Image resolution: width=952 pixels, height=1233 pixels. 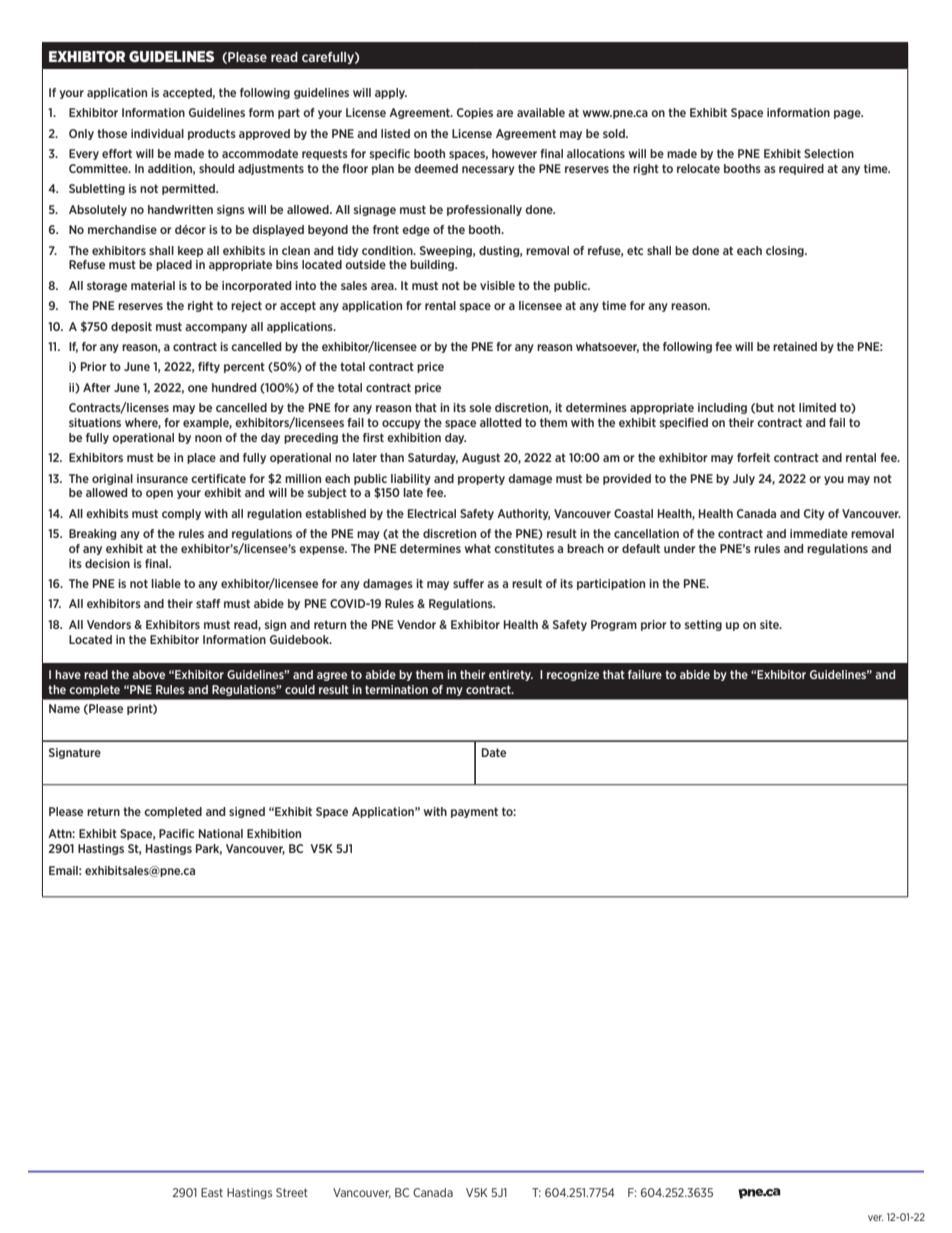 What do you see at coordinates (157, 133) in the page?
I see `individual` at bounding box center [157, 133].
